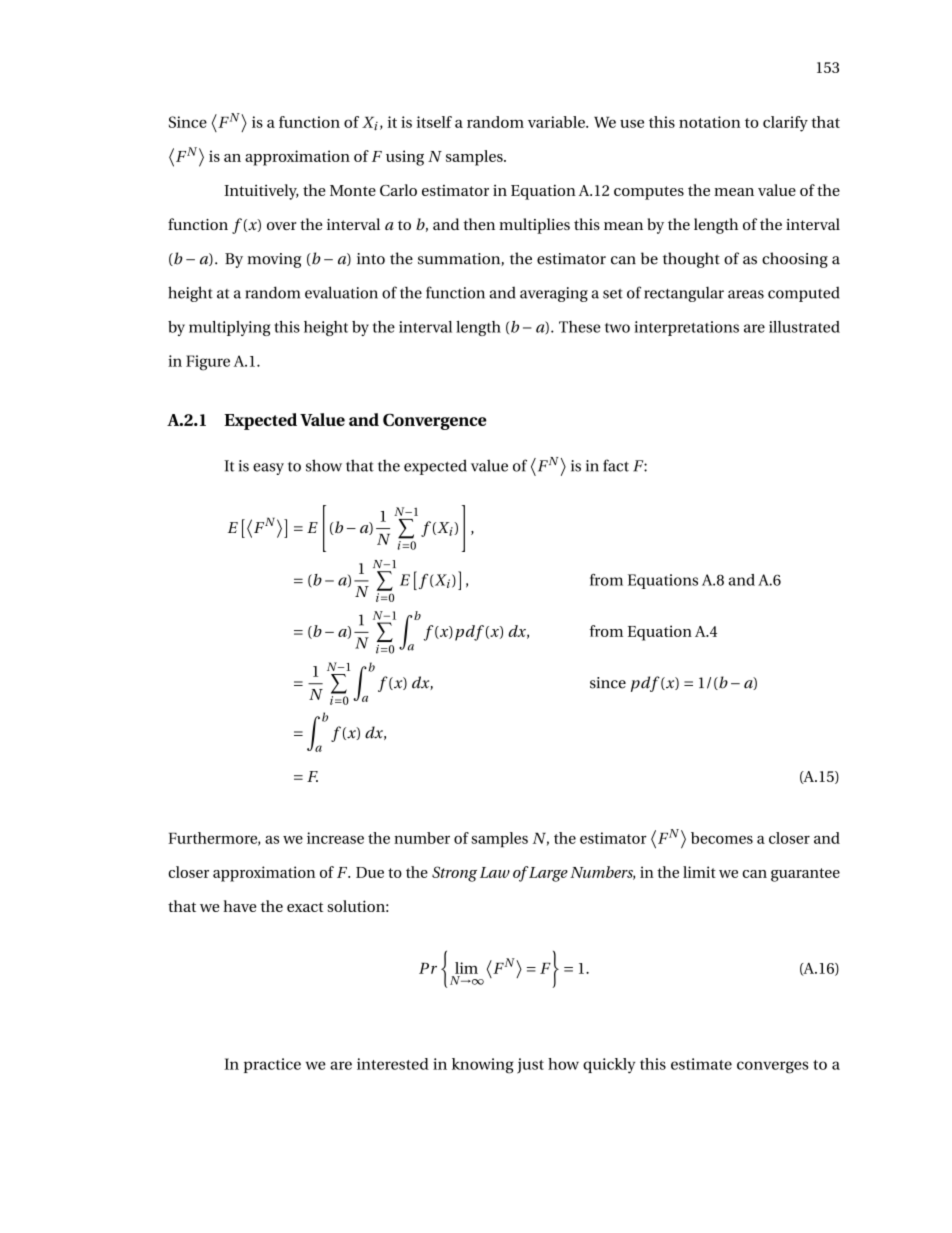 The height and width of the screenshot is (1233, 952). What do you see at coordinates (616, 465) in the screenshot?
I see `fact` at bounding box center [616, 465].
